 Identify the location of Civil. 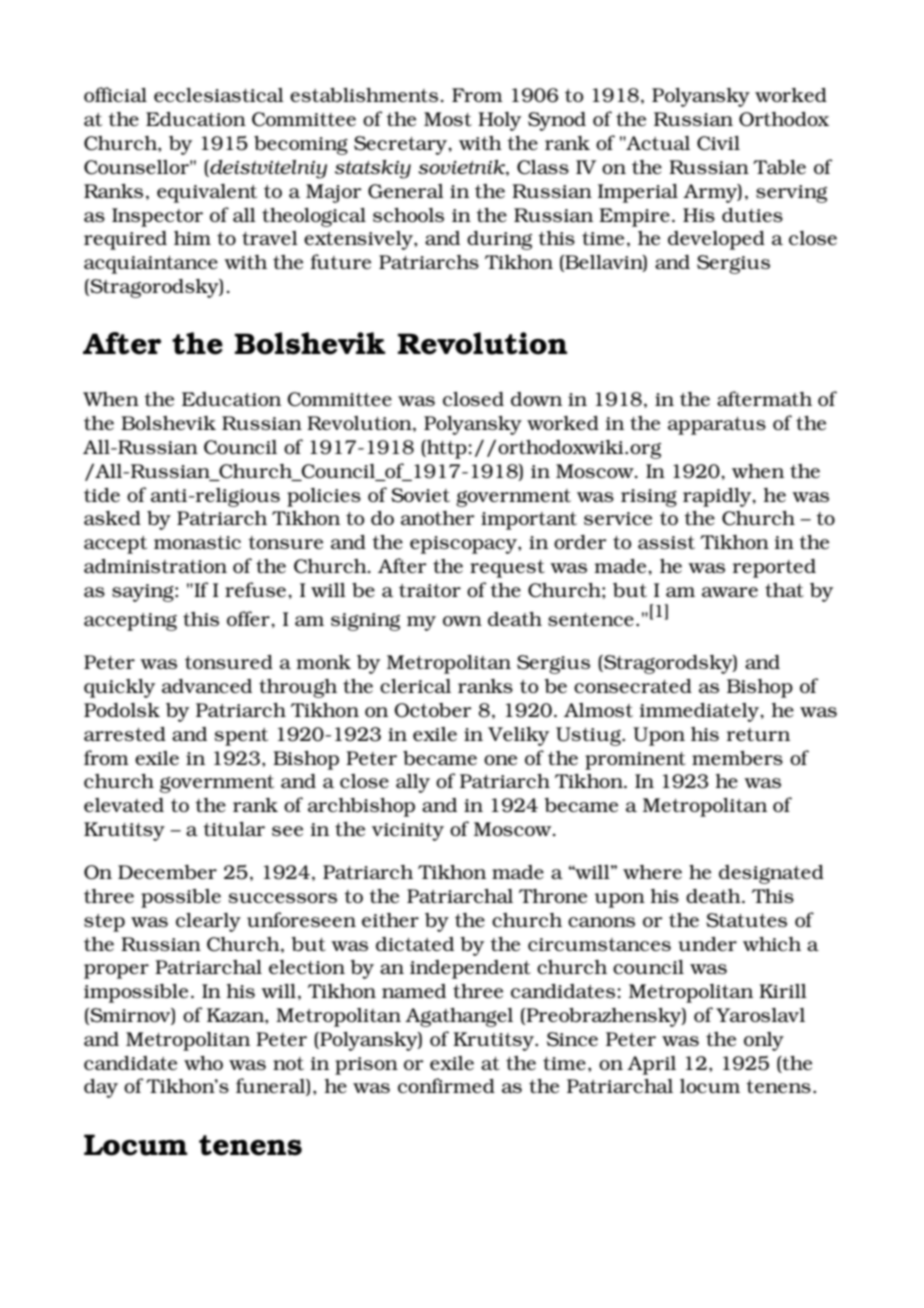
(718, 143).
